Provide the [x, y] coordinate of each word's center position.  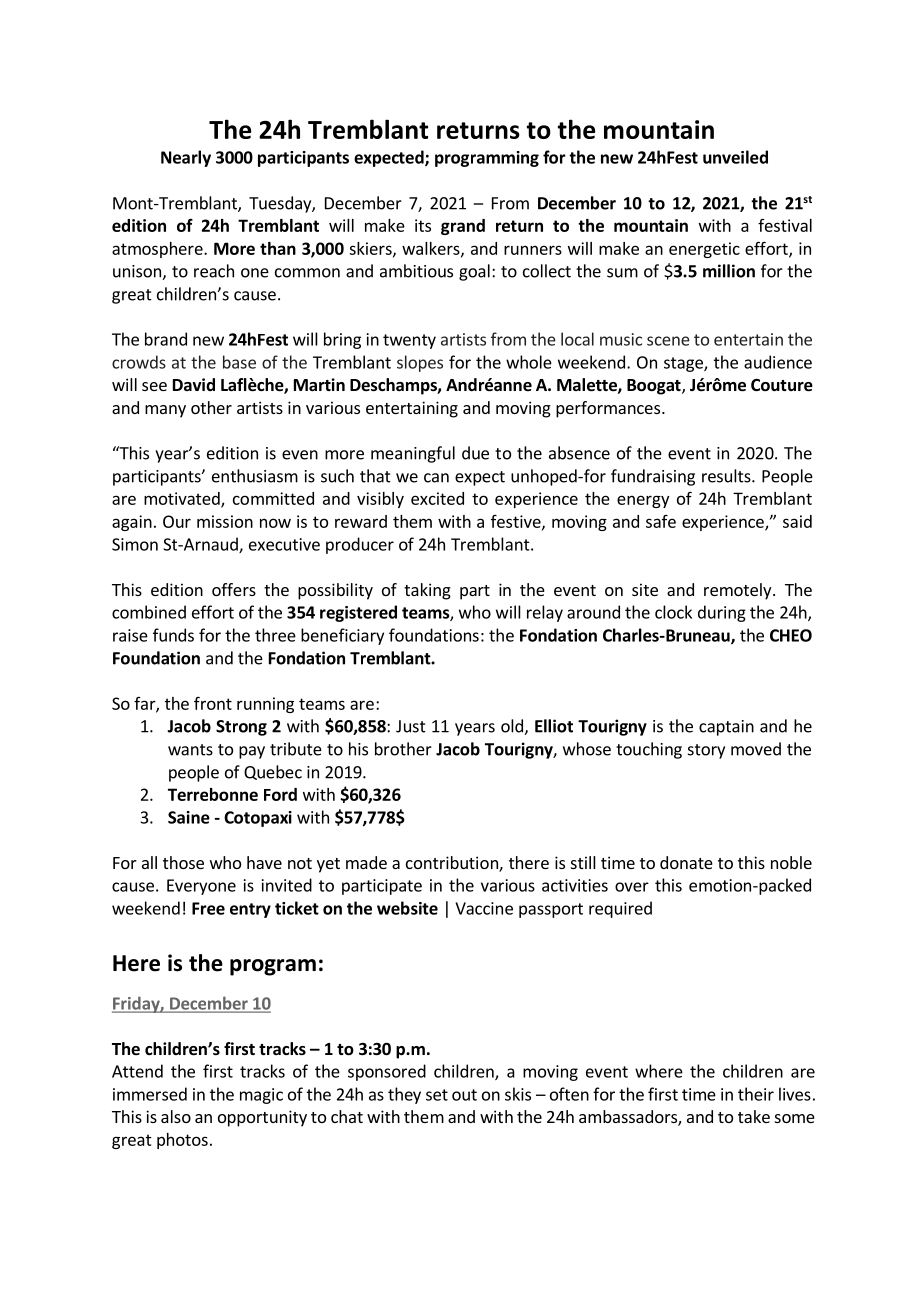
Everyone [201, 887]
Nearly [186, 158]
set [437, 1095]
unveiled [735, 157]
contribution [453, 864]
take [754, 1116]
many [165, 411]
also [176, 1116]
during [722, 613]
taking [427, 591]
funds [173, 635]
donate [686, 862]
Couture [782, 385]
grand [463, 227]
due [475, 453]
